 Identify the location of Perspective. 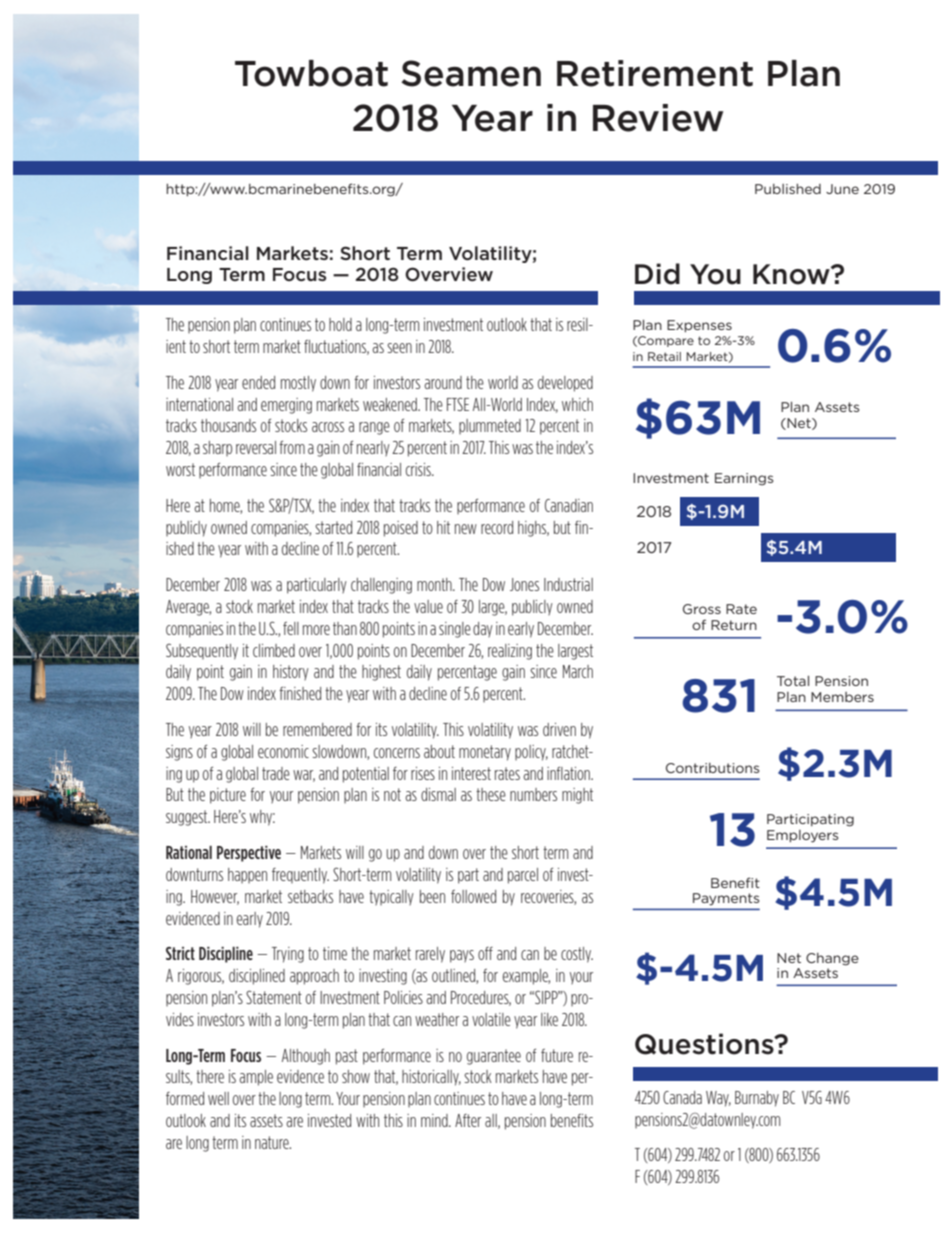
(249, 854).
